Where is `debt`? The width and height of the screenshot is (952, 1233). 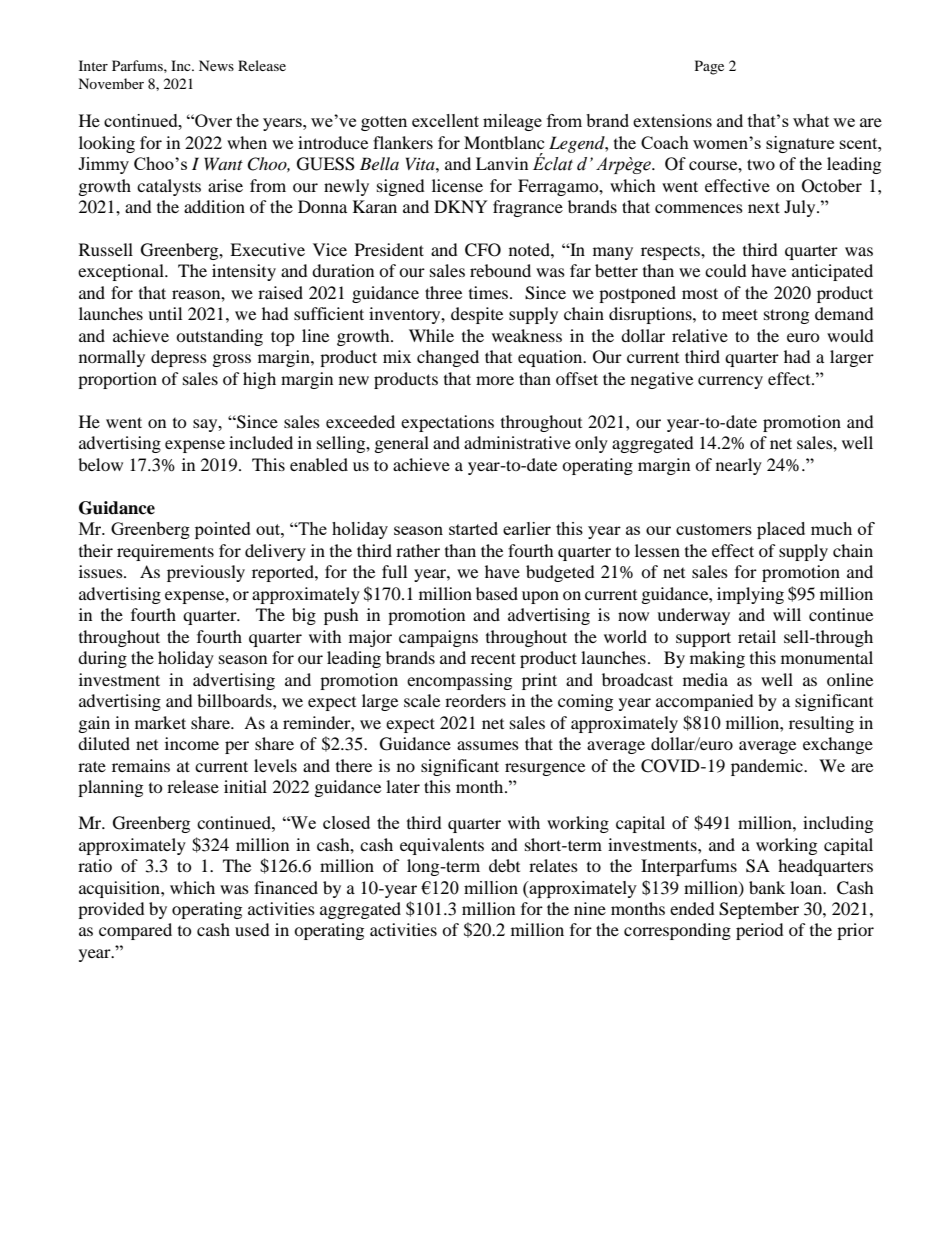 debt is located at coordinates (504, 865).
